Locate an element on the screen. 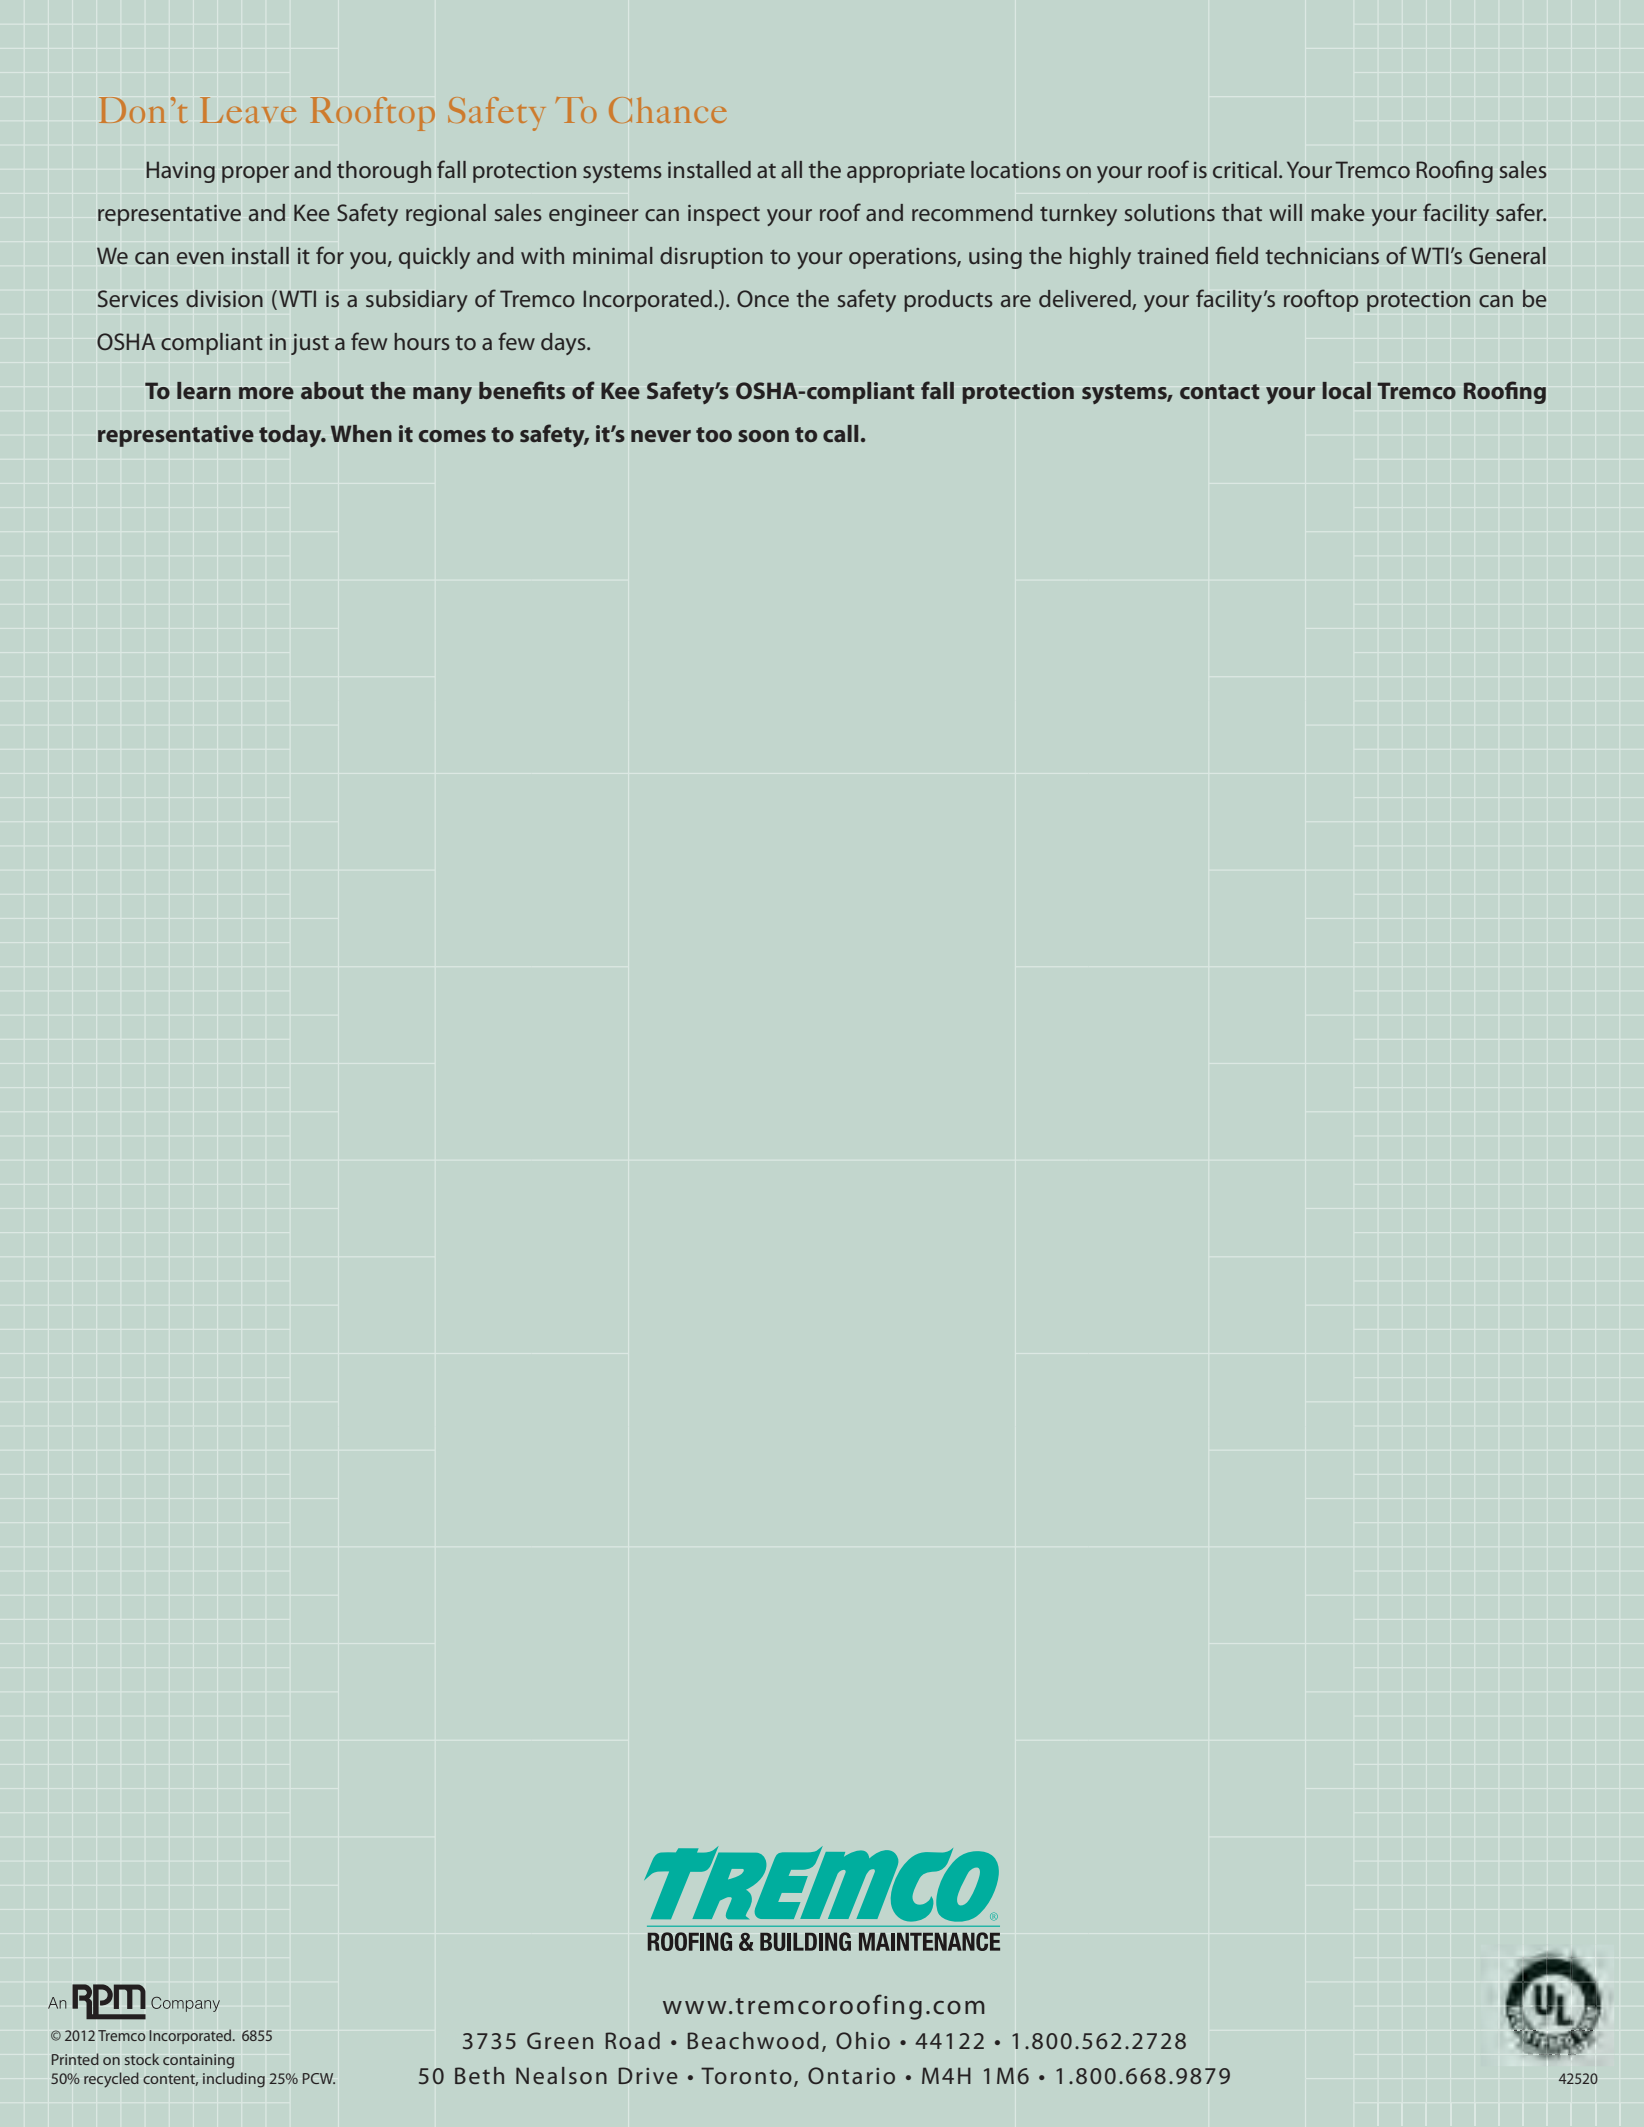  local is located at coordinates (1346, 390).
